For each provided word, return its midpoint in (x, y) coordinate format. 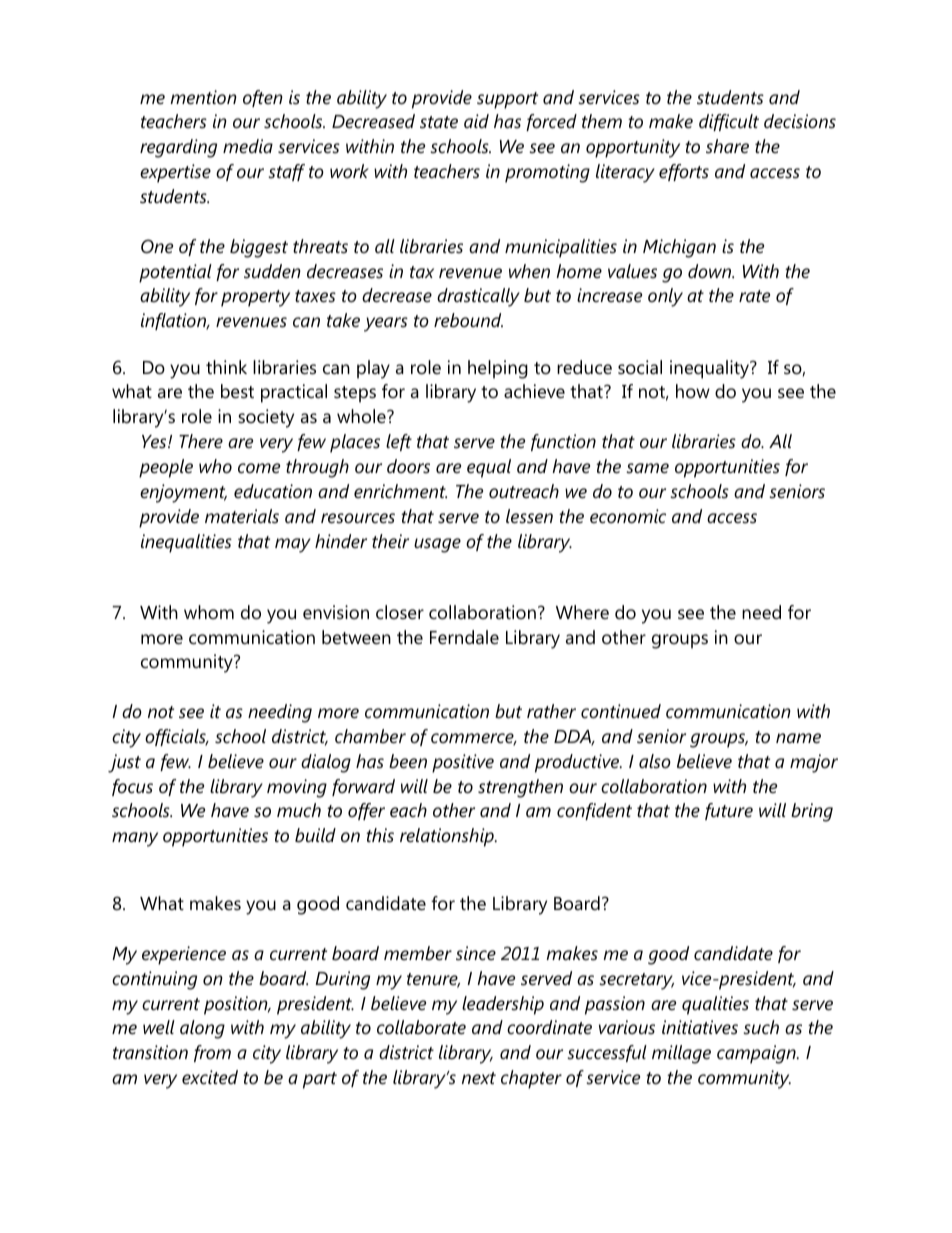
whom (209, 612)
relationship (448, 837)
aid (476, 121)
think (226, 367)
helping (498, 369)
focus (132, 787)
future (729, 811)
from (212, 1053)
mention (203, 97)
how (693, 391)
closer (400, 612)
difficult (729, 122)
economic (628, 516)
